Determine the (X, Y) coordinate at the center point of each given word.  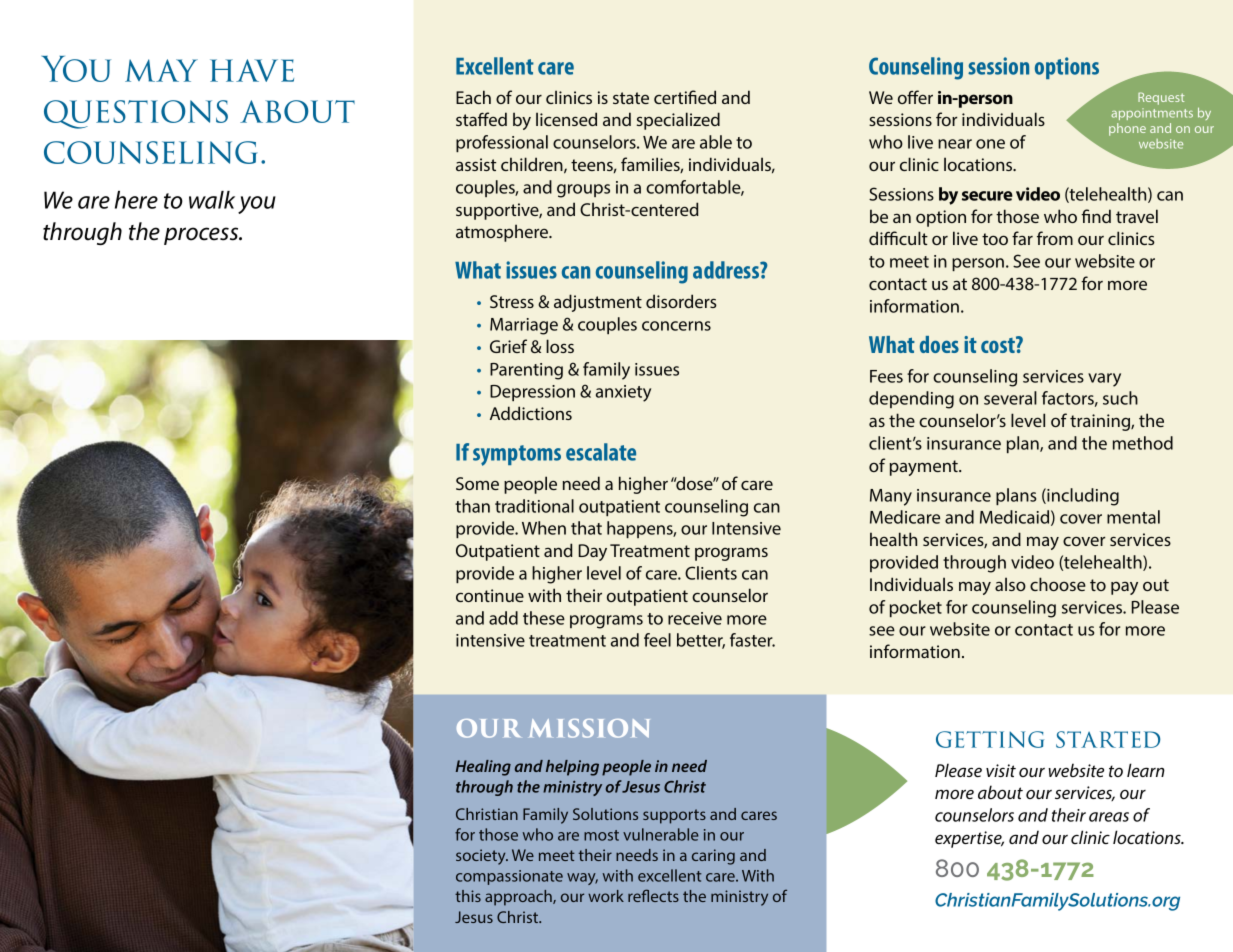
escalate (601, 452)
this (468, 896)
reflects (653, 895)
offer (915, 97)
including (1082, 497)
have (252, 70)
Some (477, 483)
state (631, 98)
